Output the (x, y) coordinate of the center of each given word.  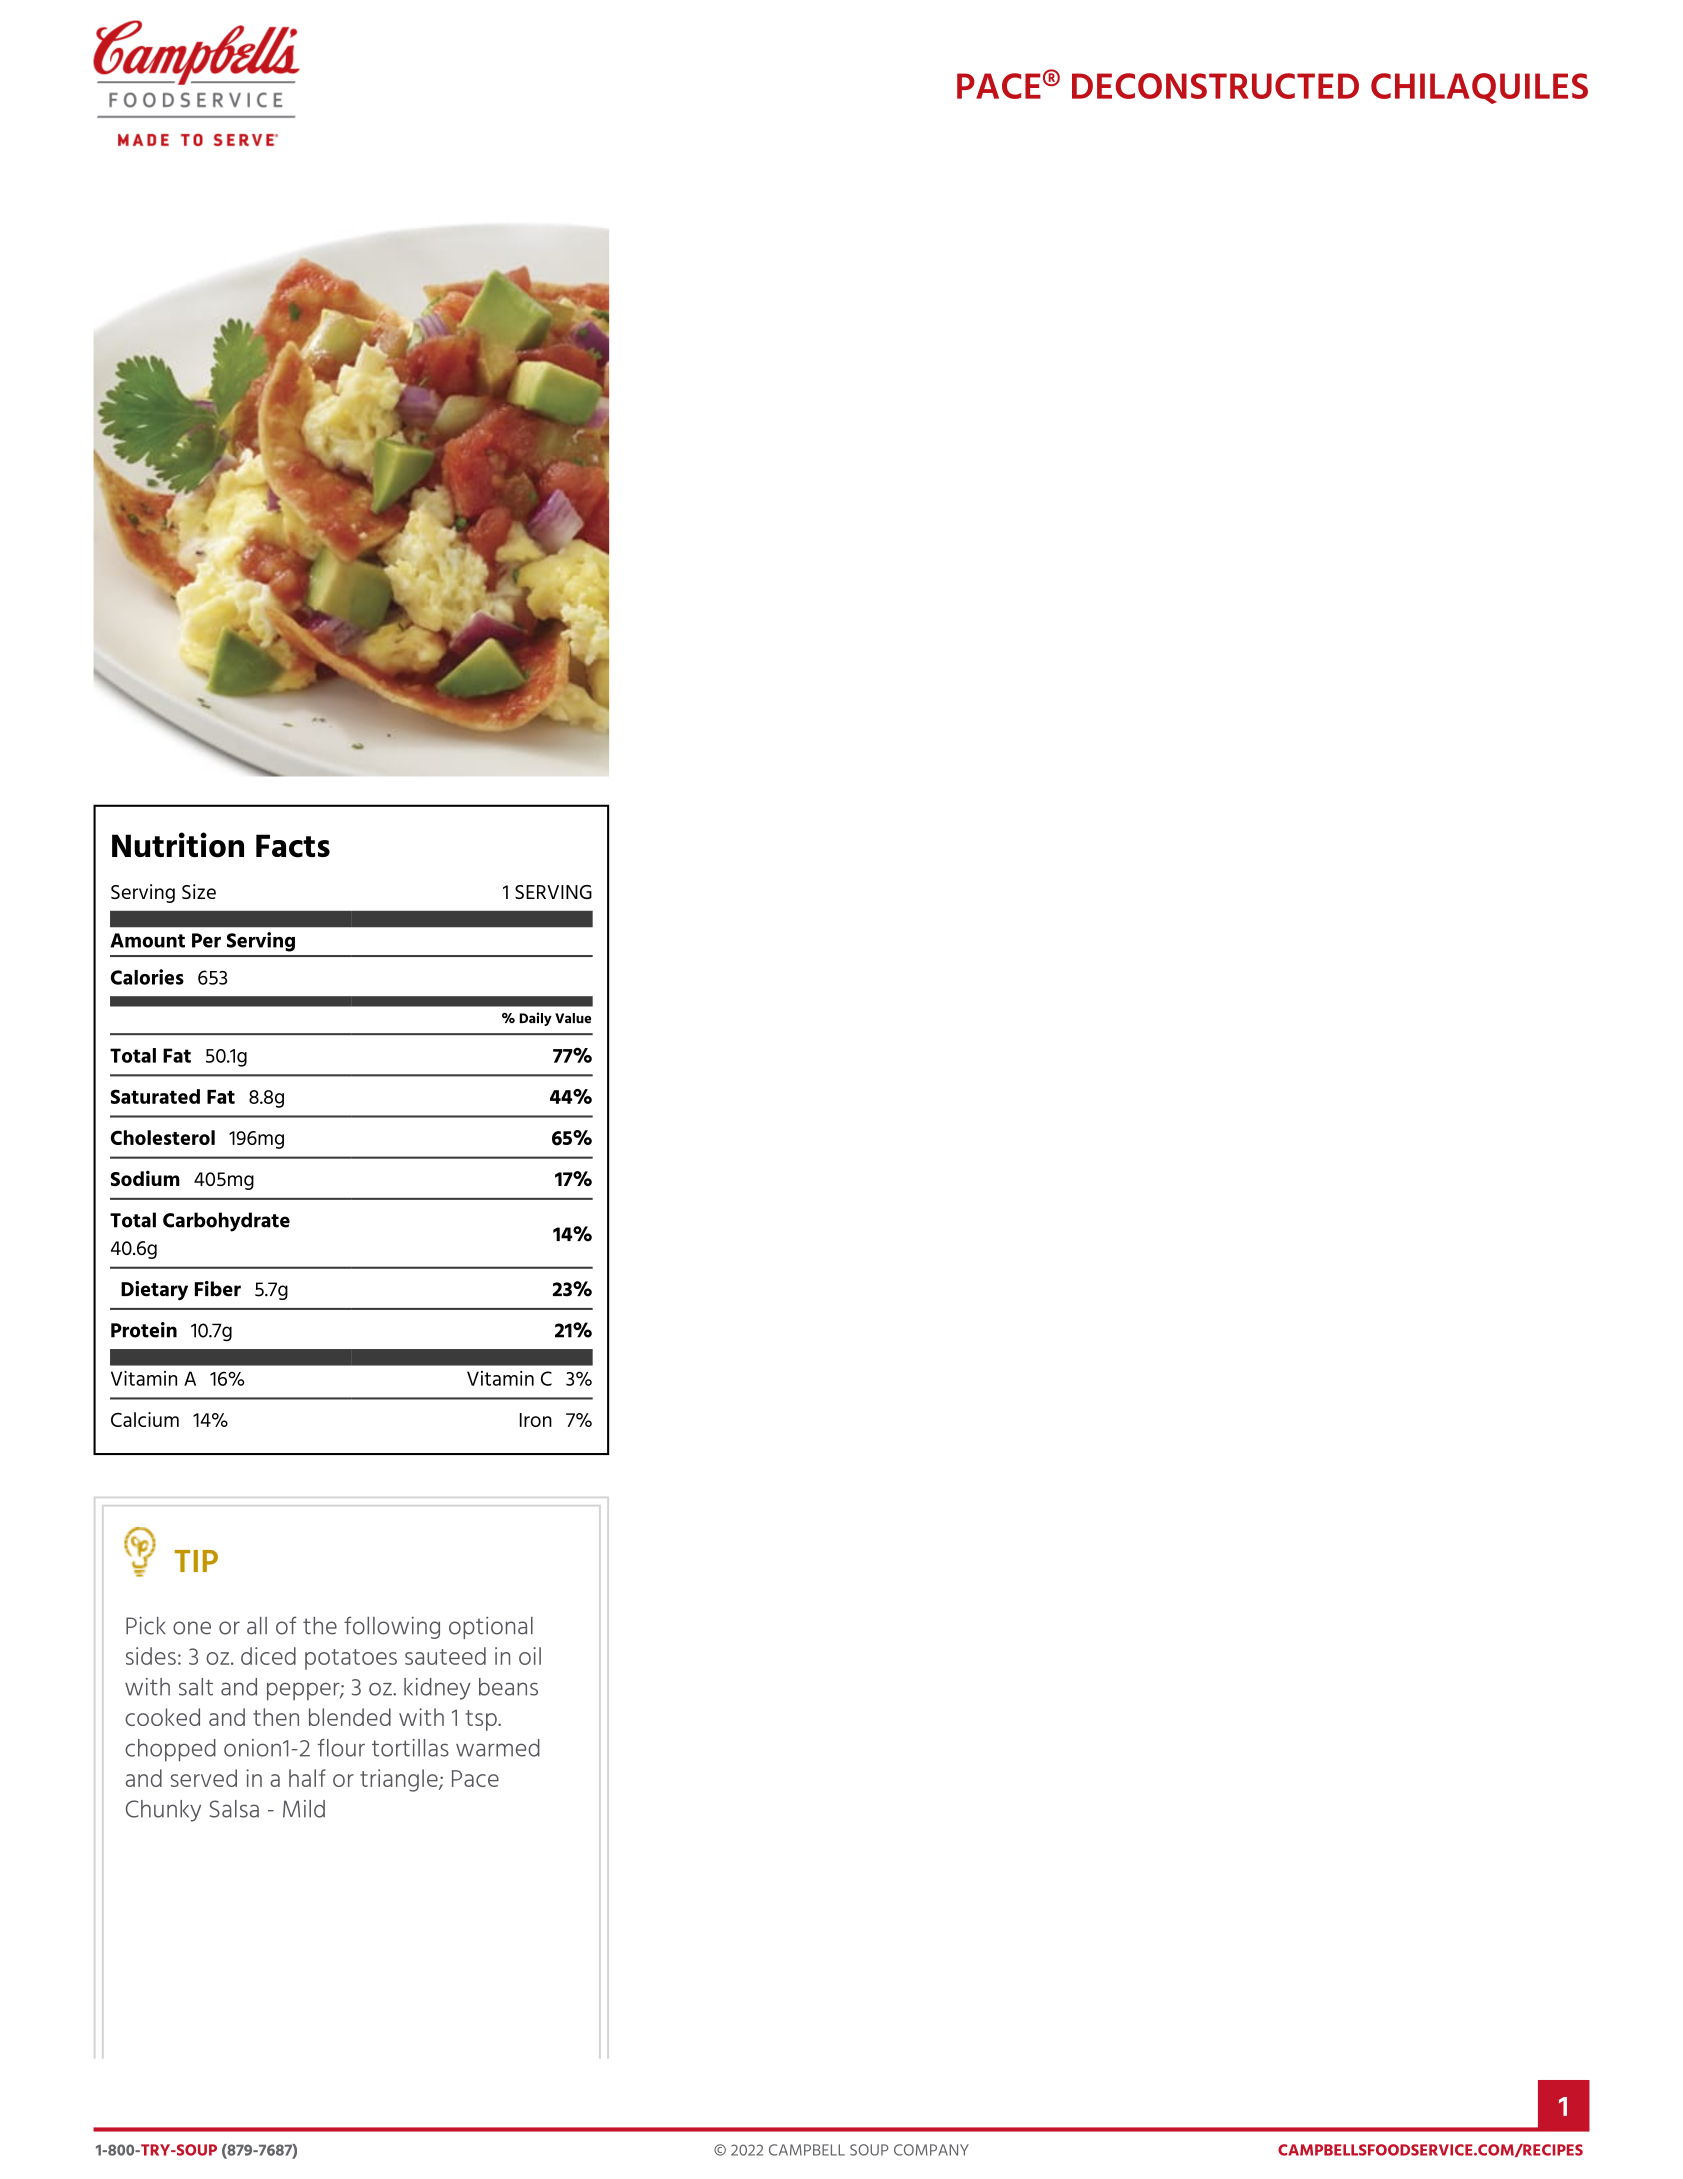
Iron (536, 1420)
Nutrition (178, 845)
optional (491, 1628)
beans (508, 1687)
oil (530, 1656)
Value (573, 1018)
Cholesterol (163, 1137)
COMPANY (931, 2150)
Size (199, 891)
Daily (535, 1019)
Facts (293, 846)
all (257, 1626)
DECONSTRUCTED (1215, 86)
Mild (304, 1809)
